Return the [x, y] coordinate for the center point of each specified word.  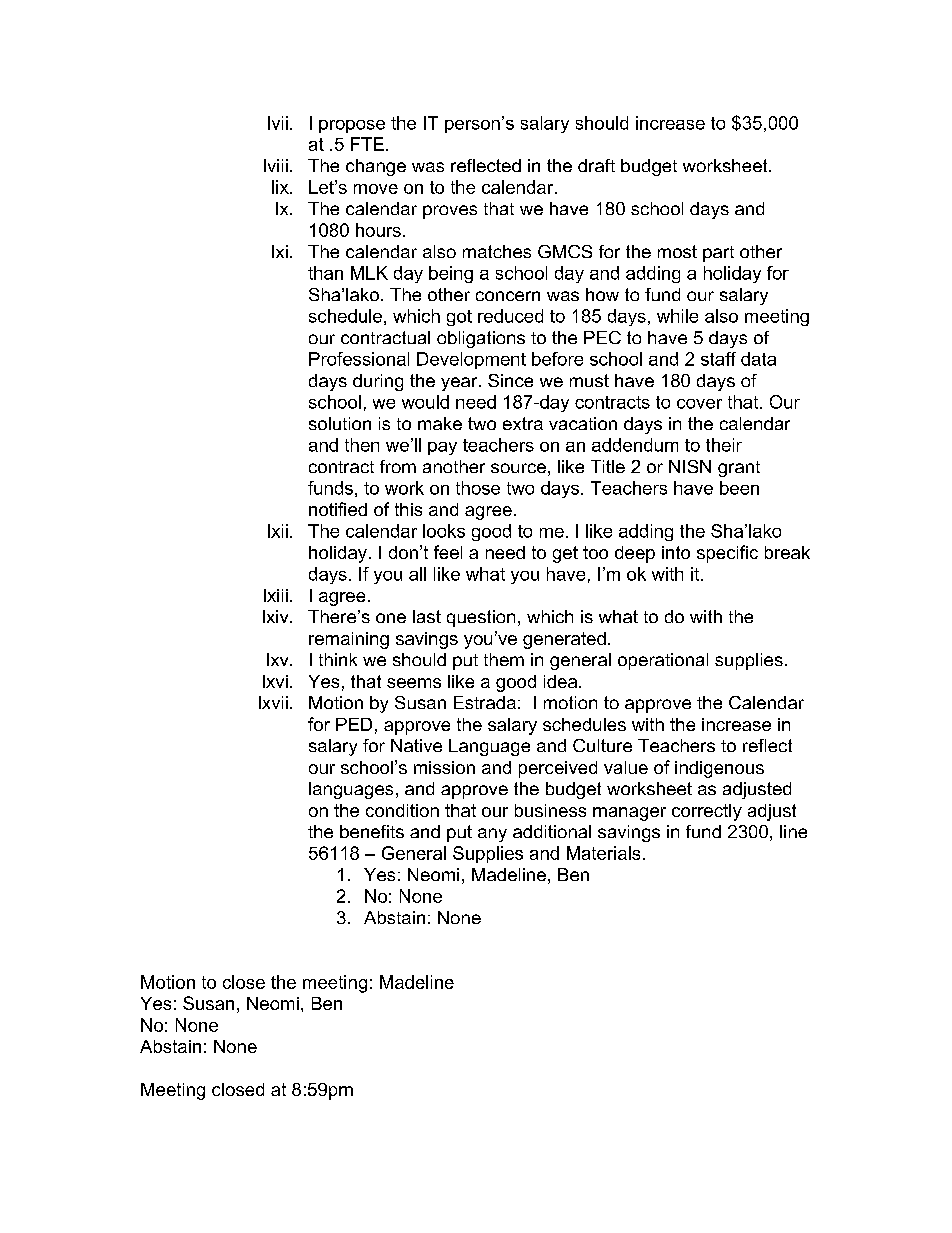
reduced [510, 316]
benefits [372, 831]
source [518, 468]
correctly [707, 812]
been [739, 488]
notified [338, 509]
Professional [359, 359]
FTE [367, 144]
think [338, 659]
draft [596, 165]
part [718, 254]
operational [663, 661]
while [677, 316]
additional [552, 831]
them [504, 659]
